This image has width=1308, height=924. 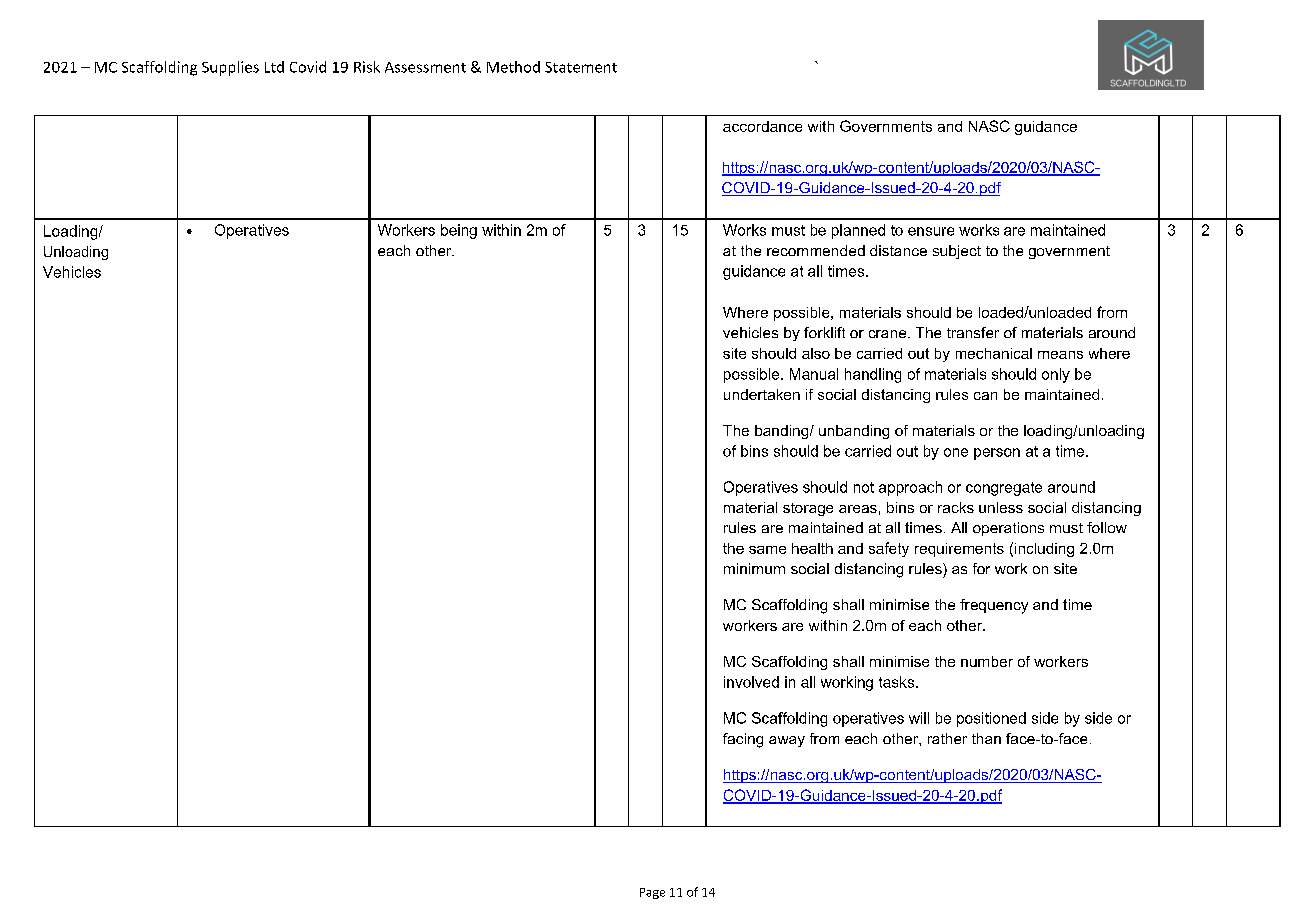 I want to click on congregate, so click(x=1004, y=489).
